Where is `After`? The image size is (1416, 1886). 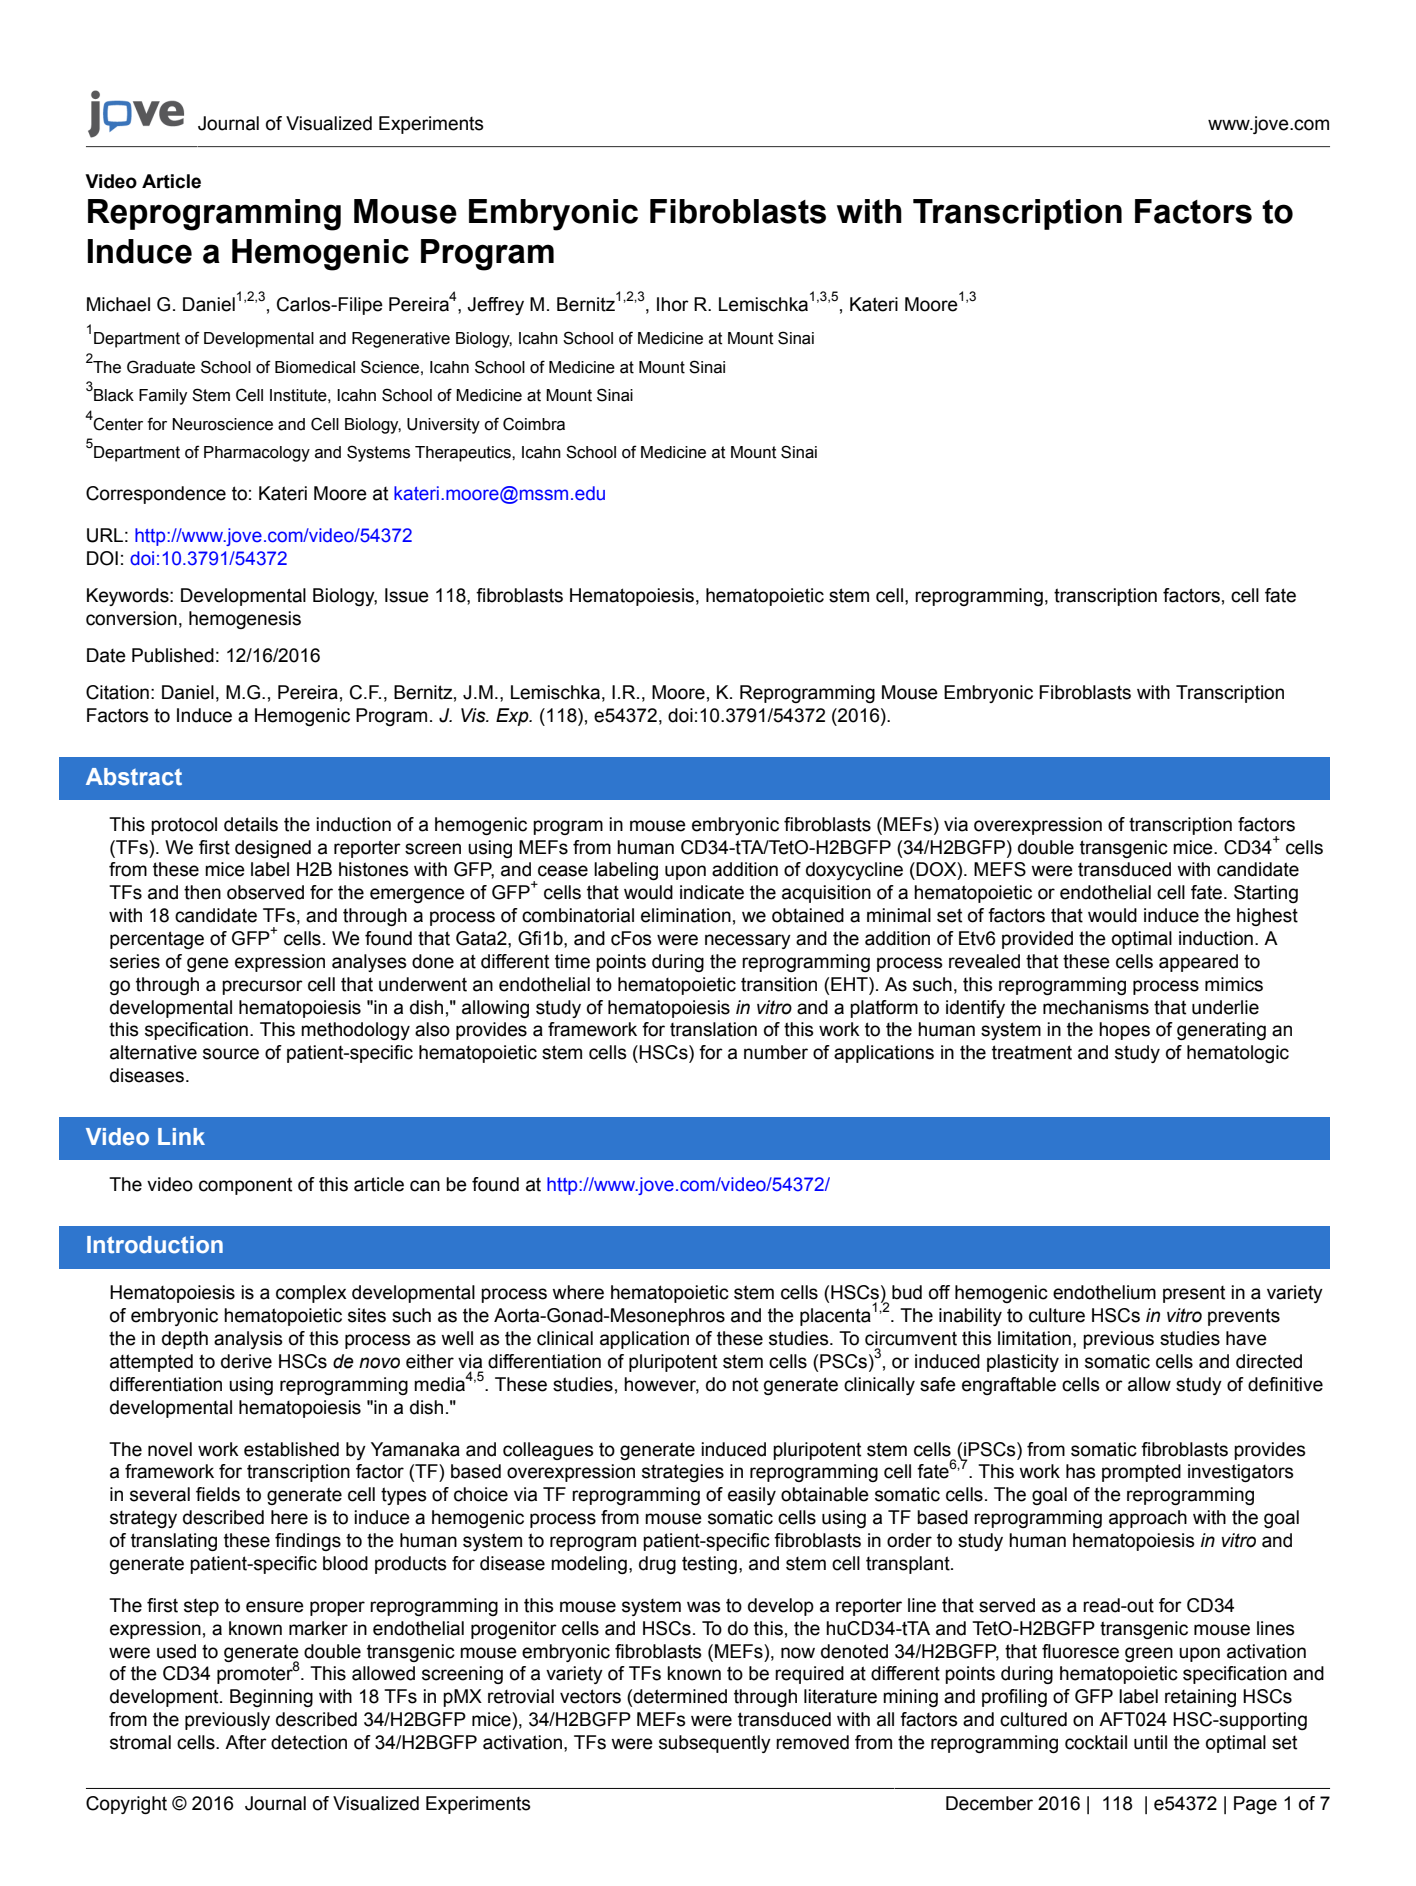 After is located at coordinates (246, 1742).
